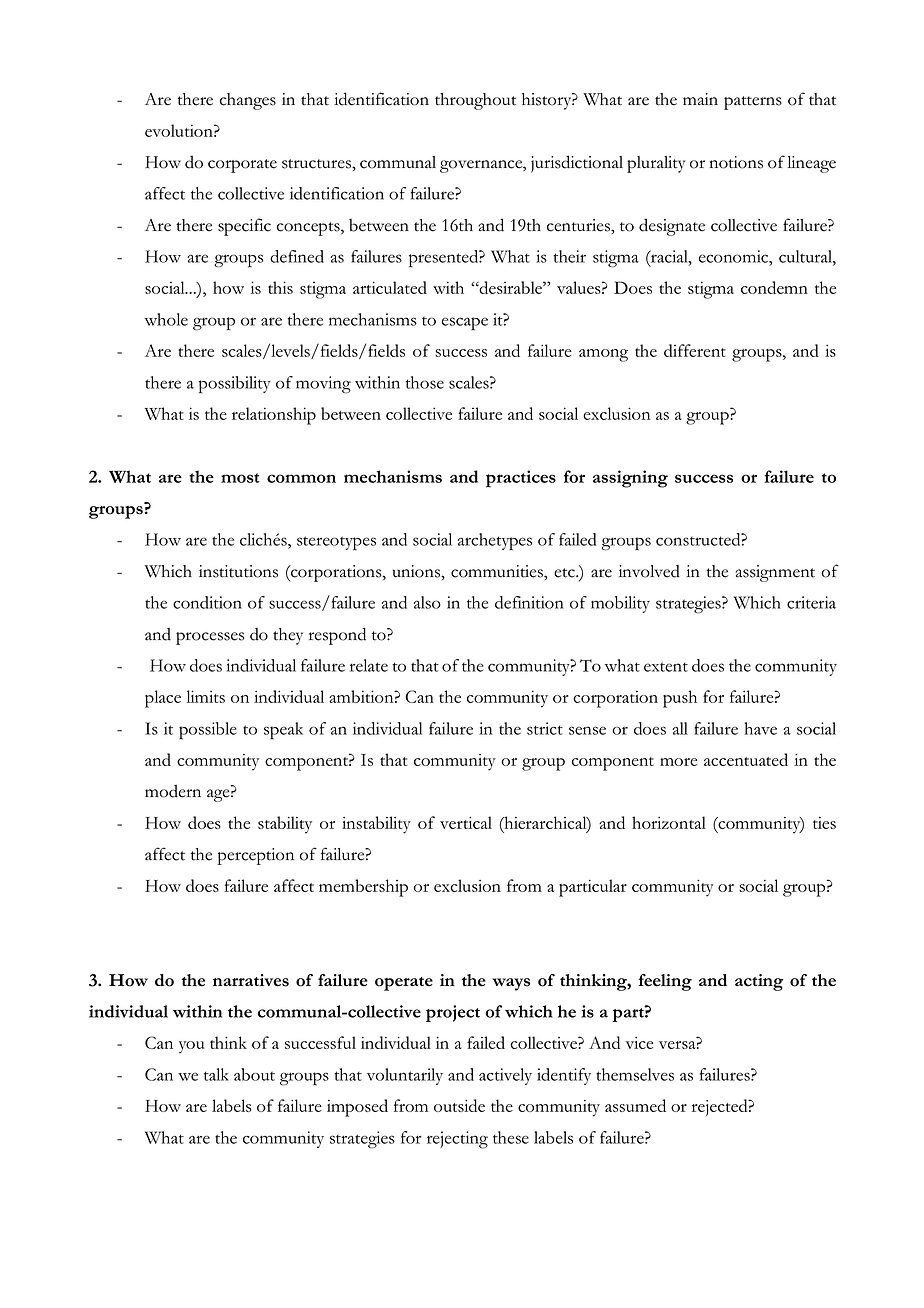 Image resolution: width=924 pixels, height=1308 pixels. Describe the element at coordinates (753, 103) in the screenshot. I see `patterns` at that location.
